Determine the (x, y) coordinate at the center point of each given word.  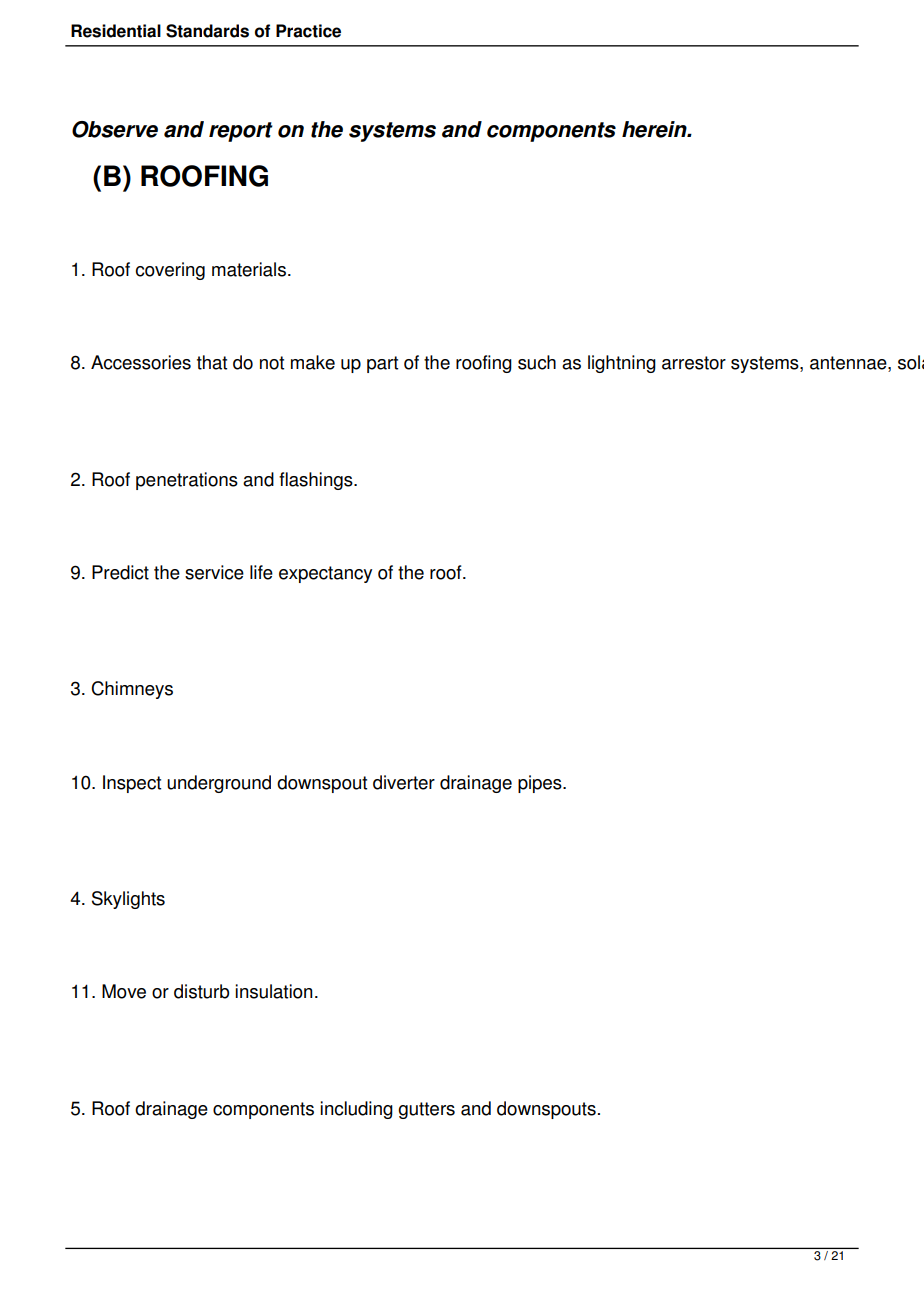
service (214, 572)
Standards (207, 31)
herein (655, 129)
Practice (308, 31)
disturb (201, 991)
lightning (622, 364)
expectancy (325, 574)
